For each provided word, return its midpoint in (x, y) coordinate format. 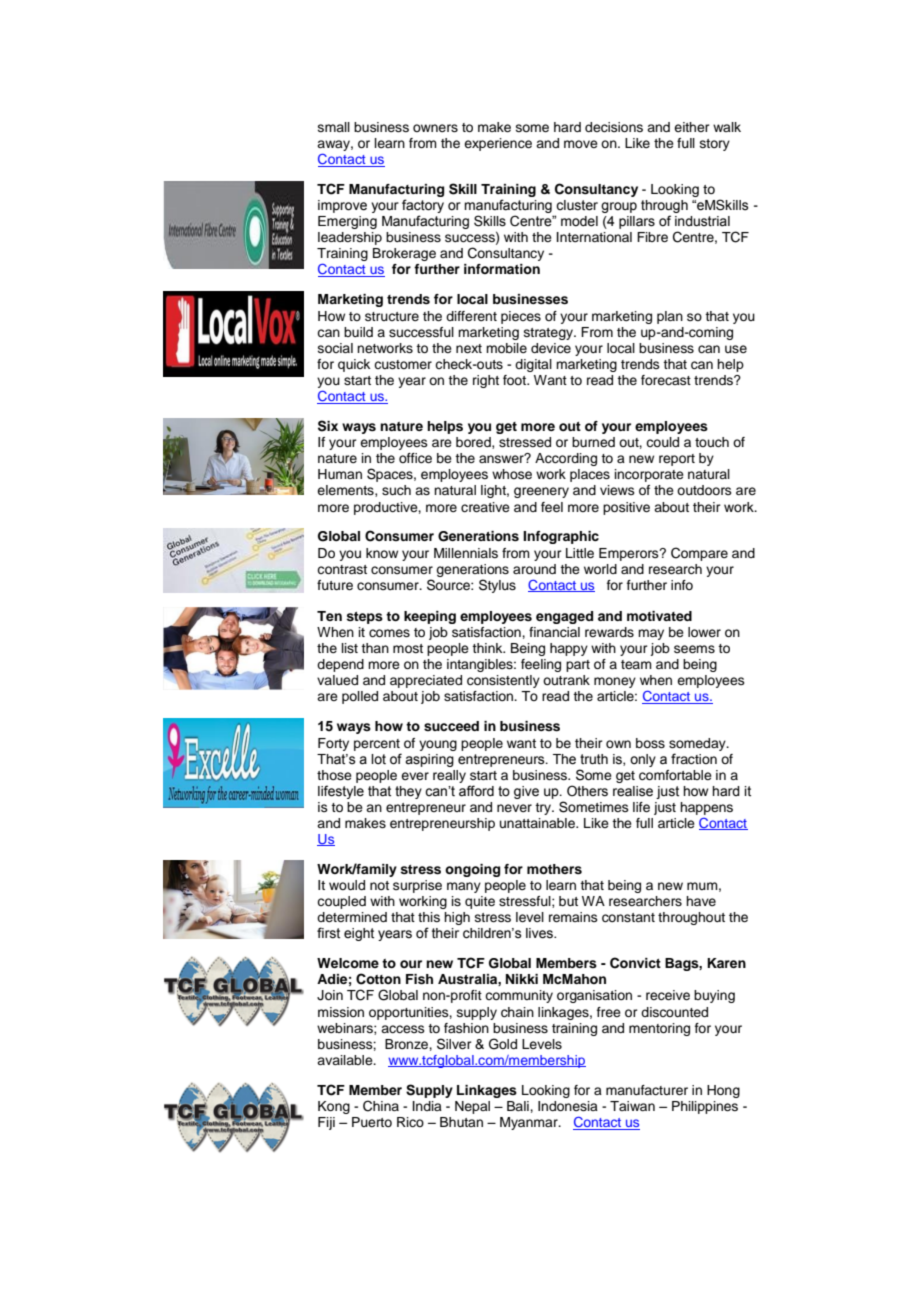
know (382, 553)
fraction (694, 759)
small (334, 127)
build (358, 332)
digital (533, 365)
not (379, 885)
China (381, 1106)
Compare (699, 554)
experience (498, 144)
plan (670, 317)
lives (540, 933)
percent (377, 745)
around (534, 569)
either (692, 127)
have (701, 901)
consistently (503, 681)
